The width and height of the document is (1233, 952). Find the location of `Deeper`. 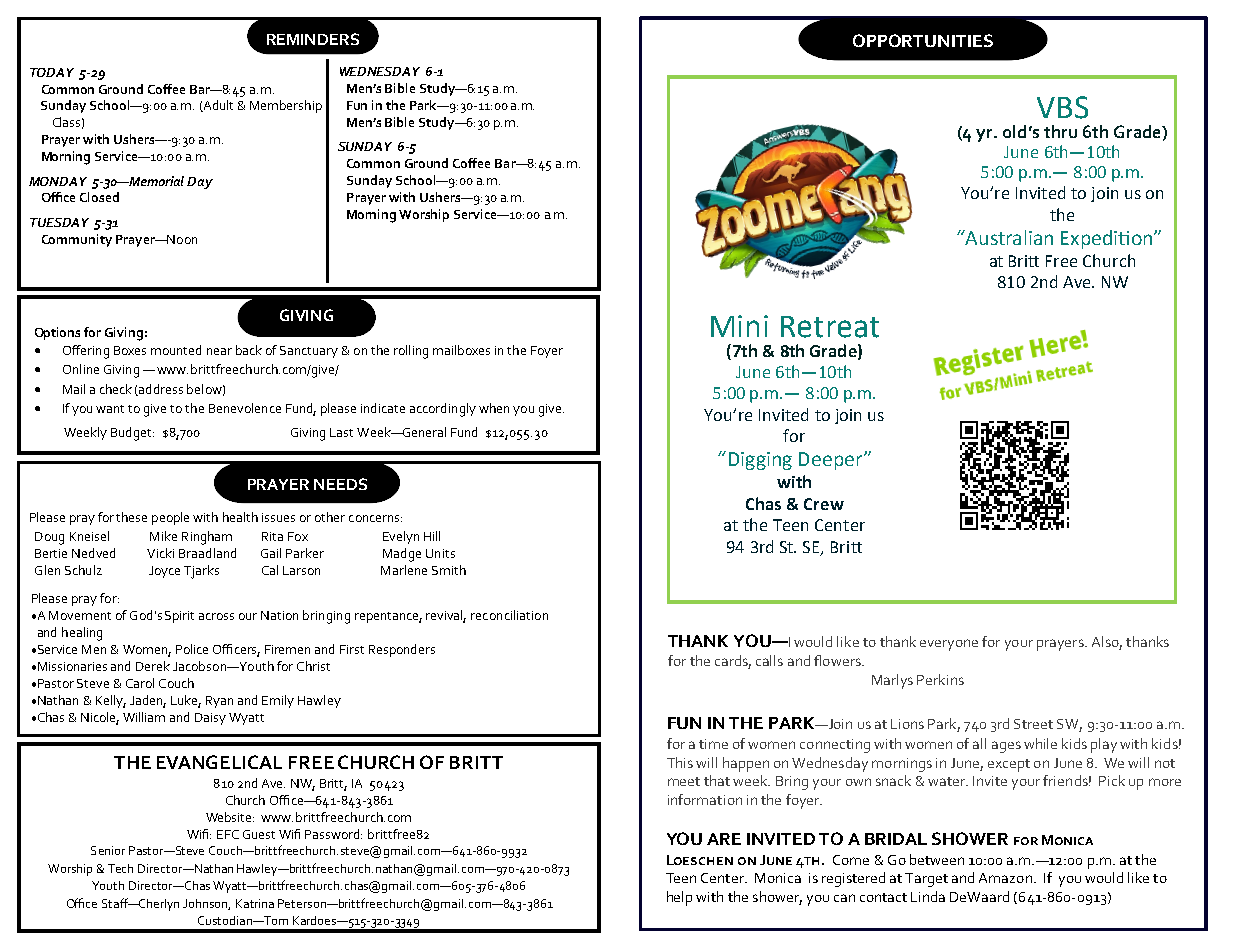

Deeper is located at coordinates (832, 461).
